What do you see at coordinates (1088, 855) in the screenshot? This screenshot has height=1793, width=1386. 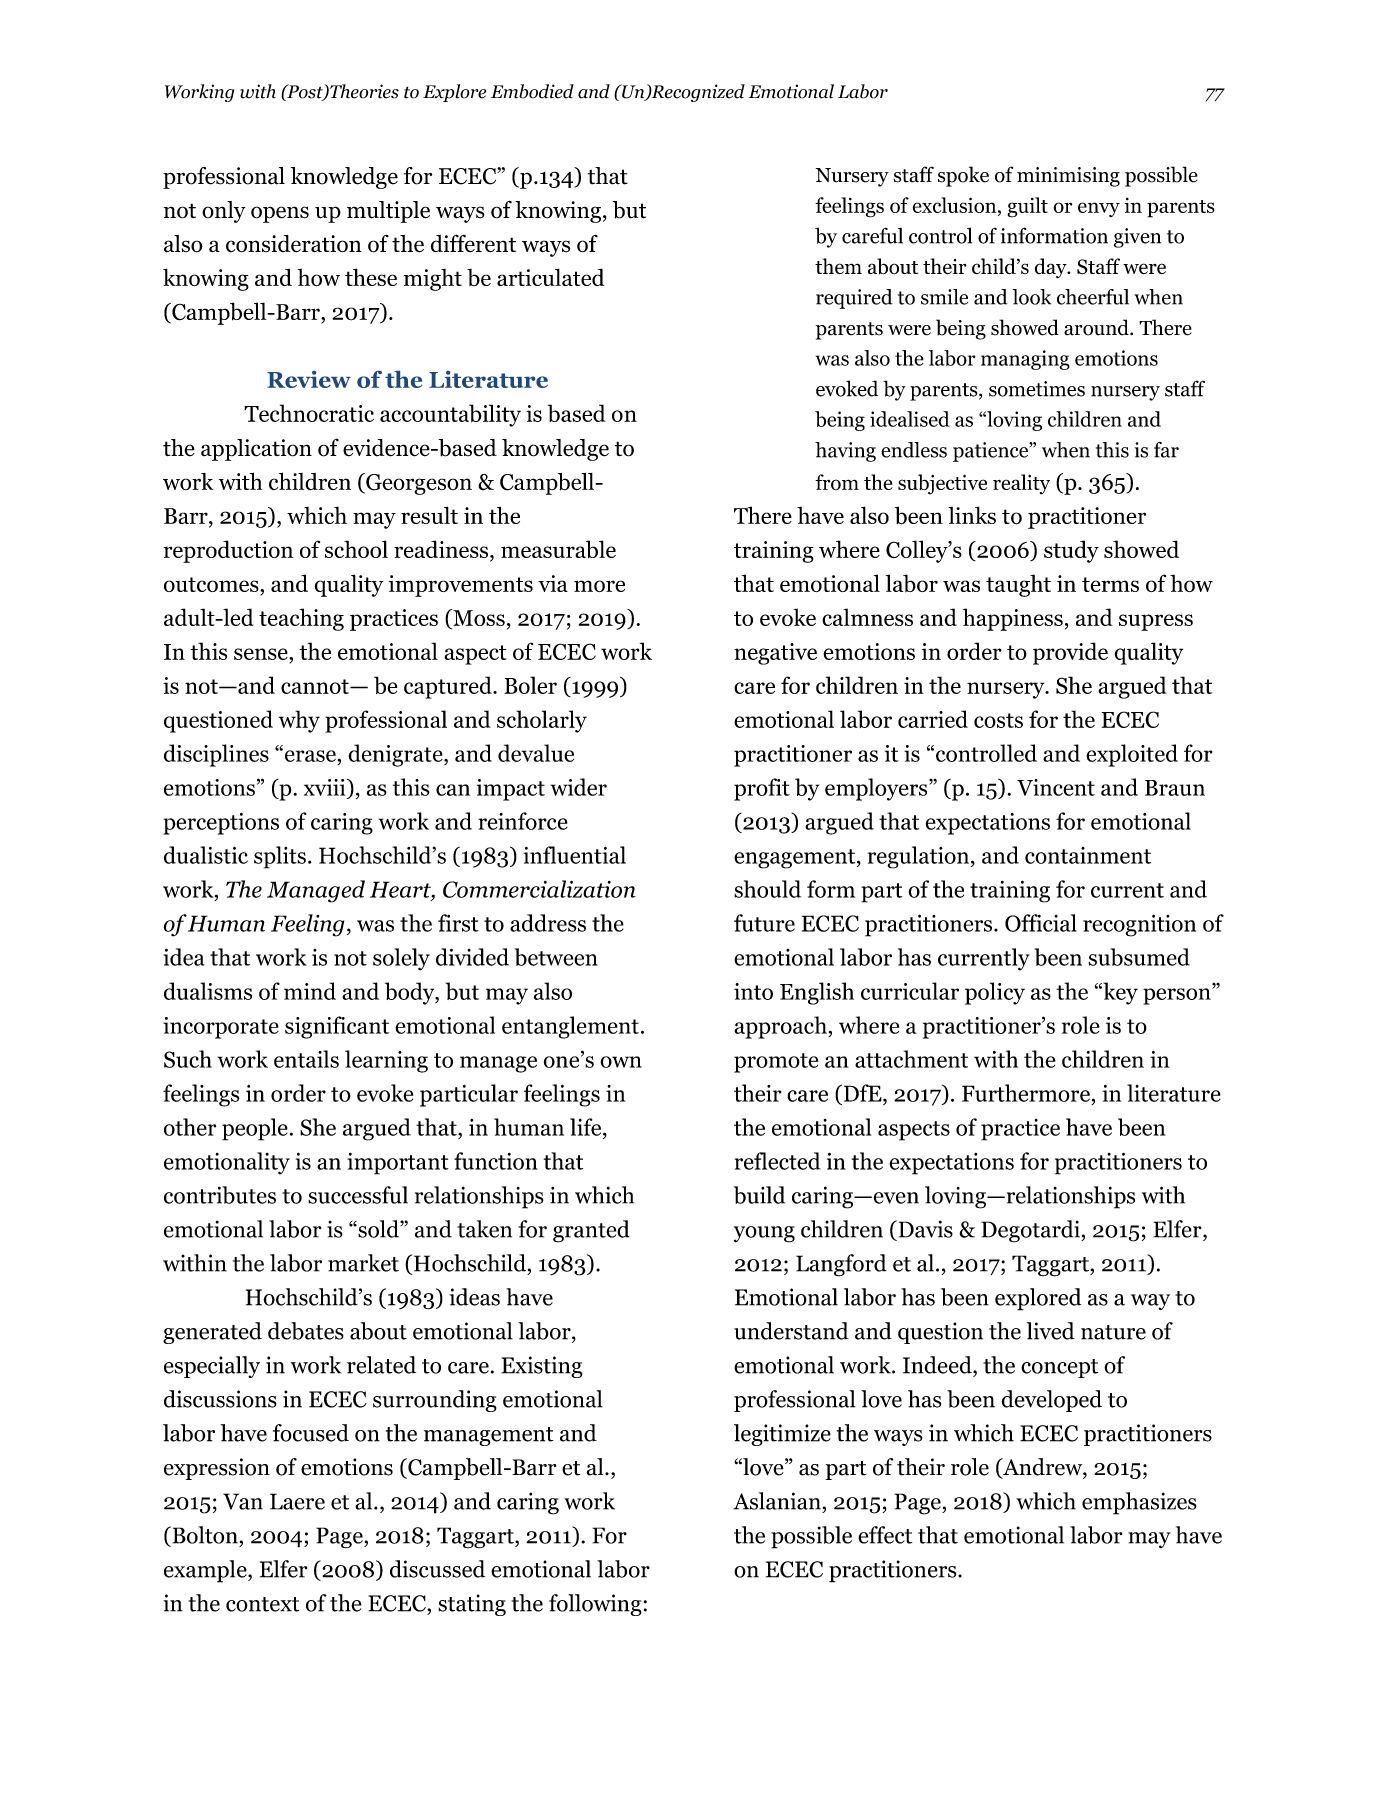 I see `containment` at bounding box center [1088, 855].
